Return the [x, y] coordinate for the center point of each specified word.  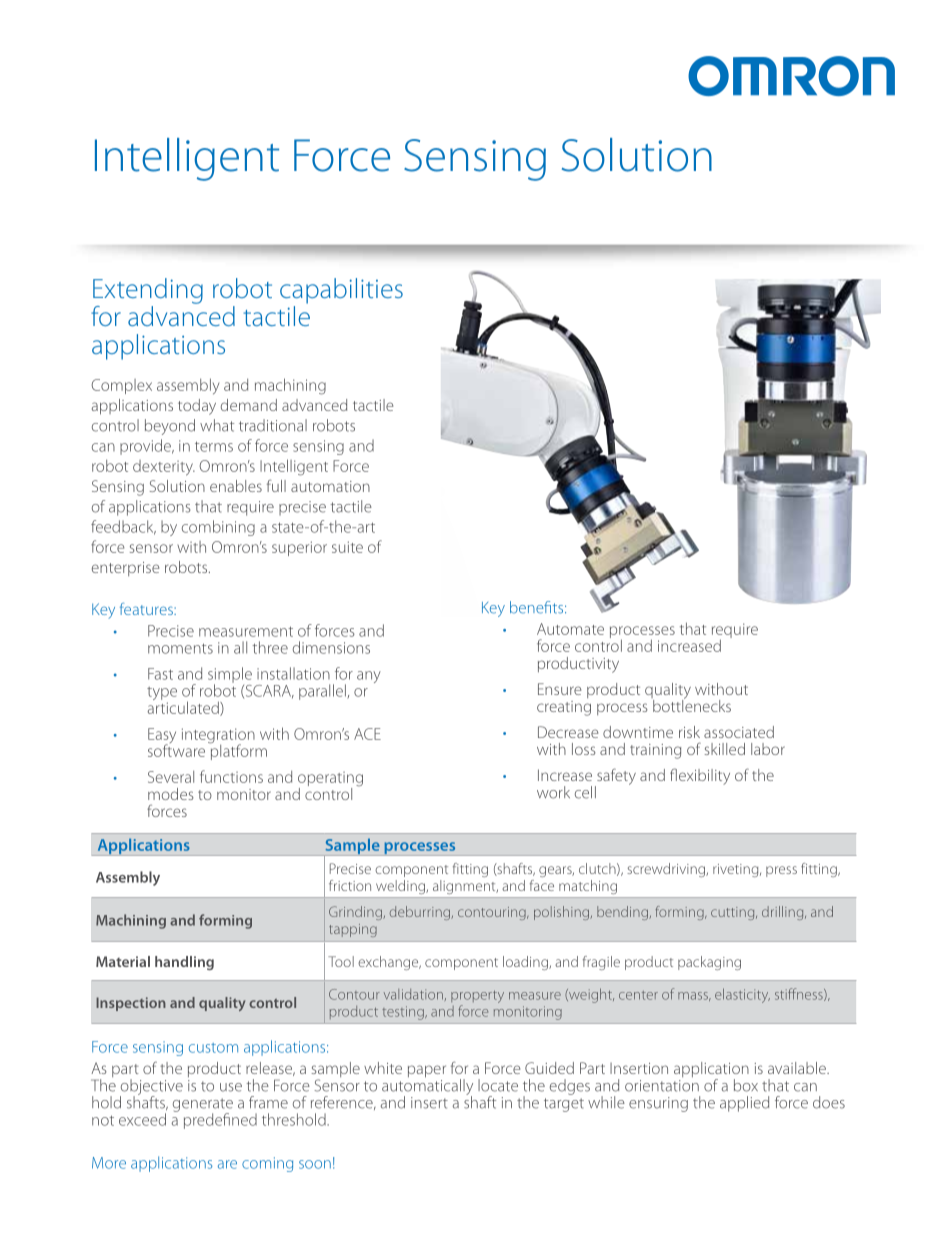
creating [564, 708]
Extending [148, 291]
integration [218, 737]
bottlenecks [691, 704]
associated [739, 732]
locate [498, 1085]
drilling [784, 913]
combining [218, 528]
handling [184, 963]
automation [330, 486]
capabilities [341, 291]
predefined [220, 1121]
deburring [421, 913]
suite [347, 547]
